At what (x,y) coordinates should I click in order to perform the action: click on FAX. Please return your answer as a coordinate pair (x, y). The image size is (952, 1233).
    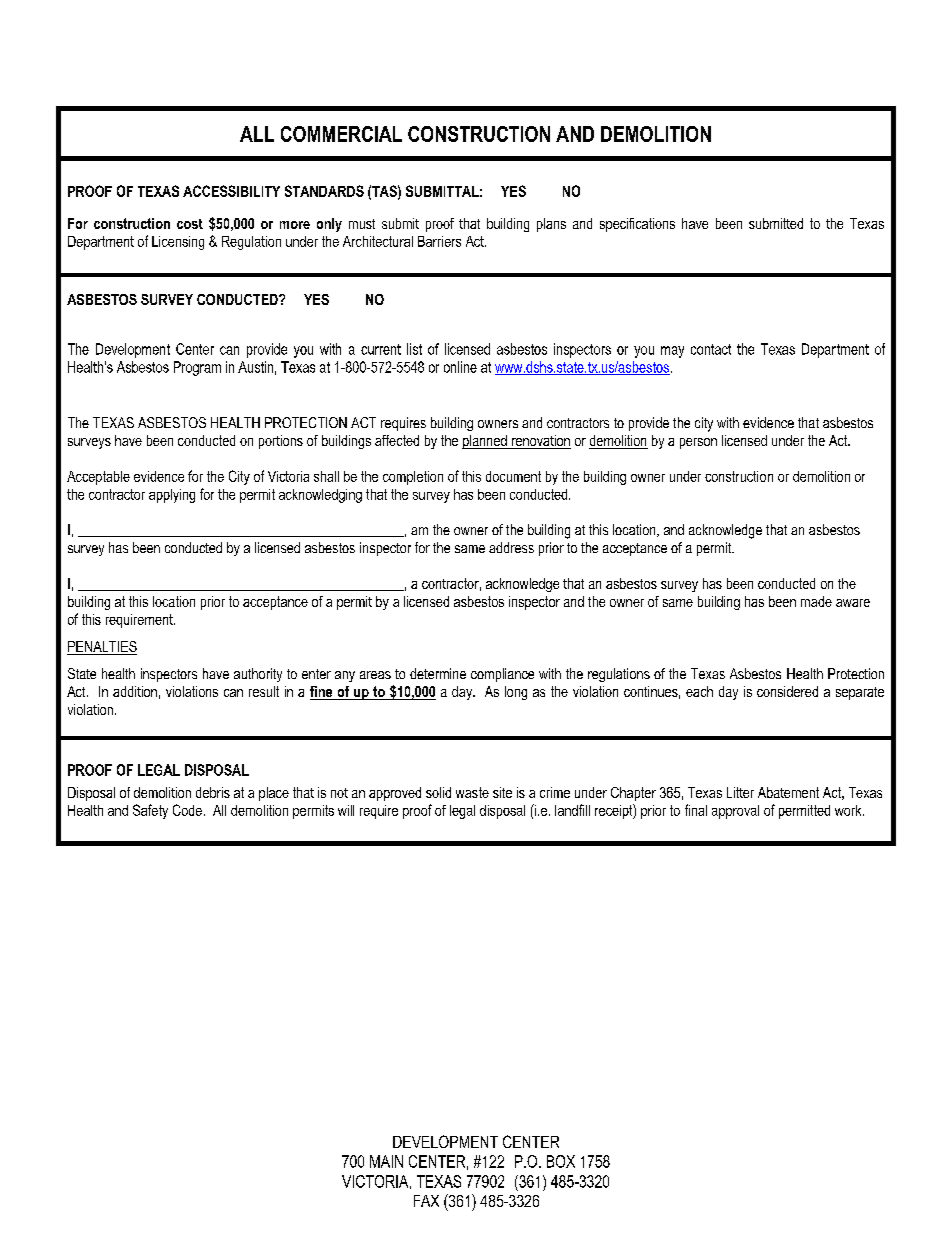
    Looking at the image, I should click on (426, 1201).
